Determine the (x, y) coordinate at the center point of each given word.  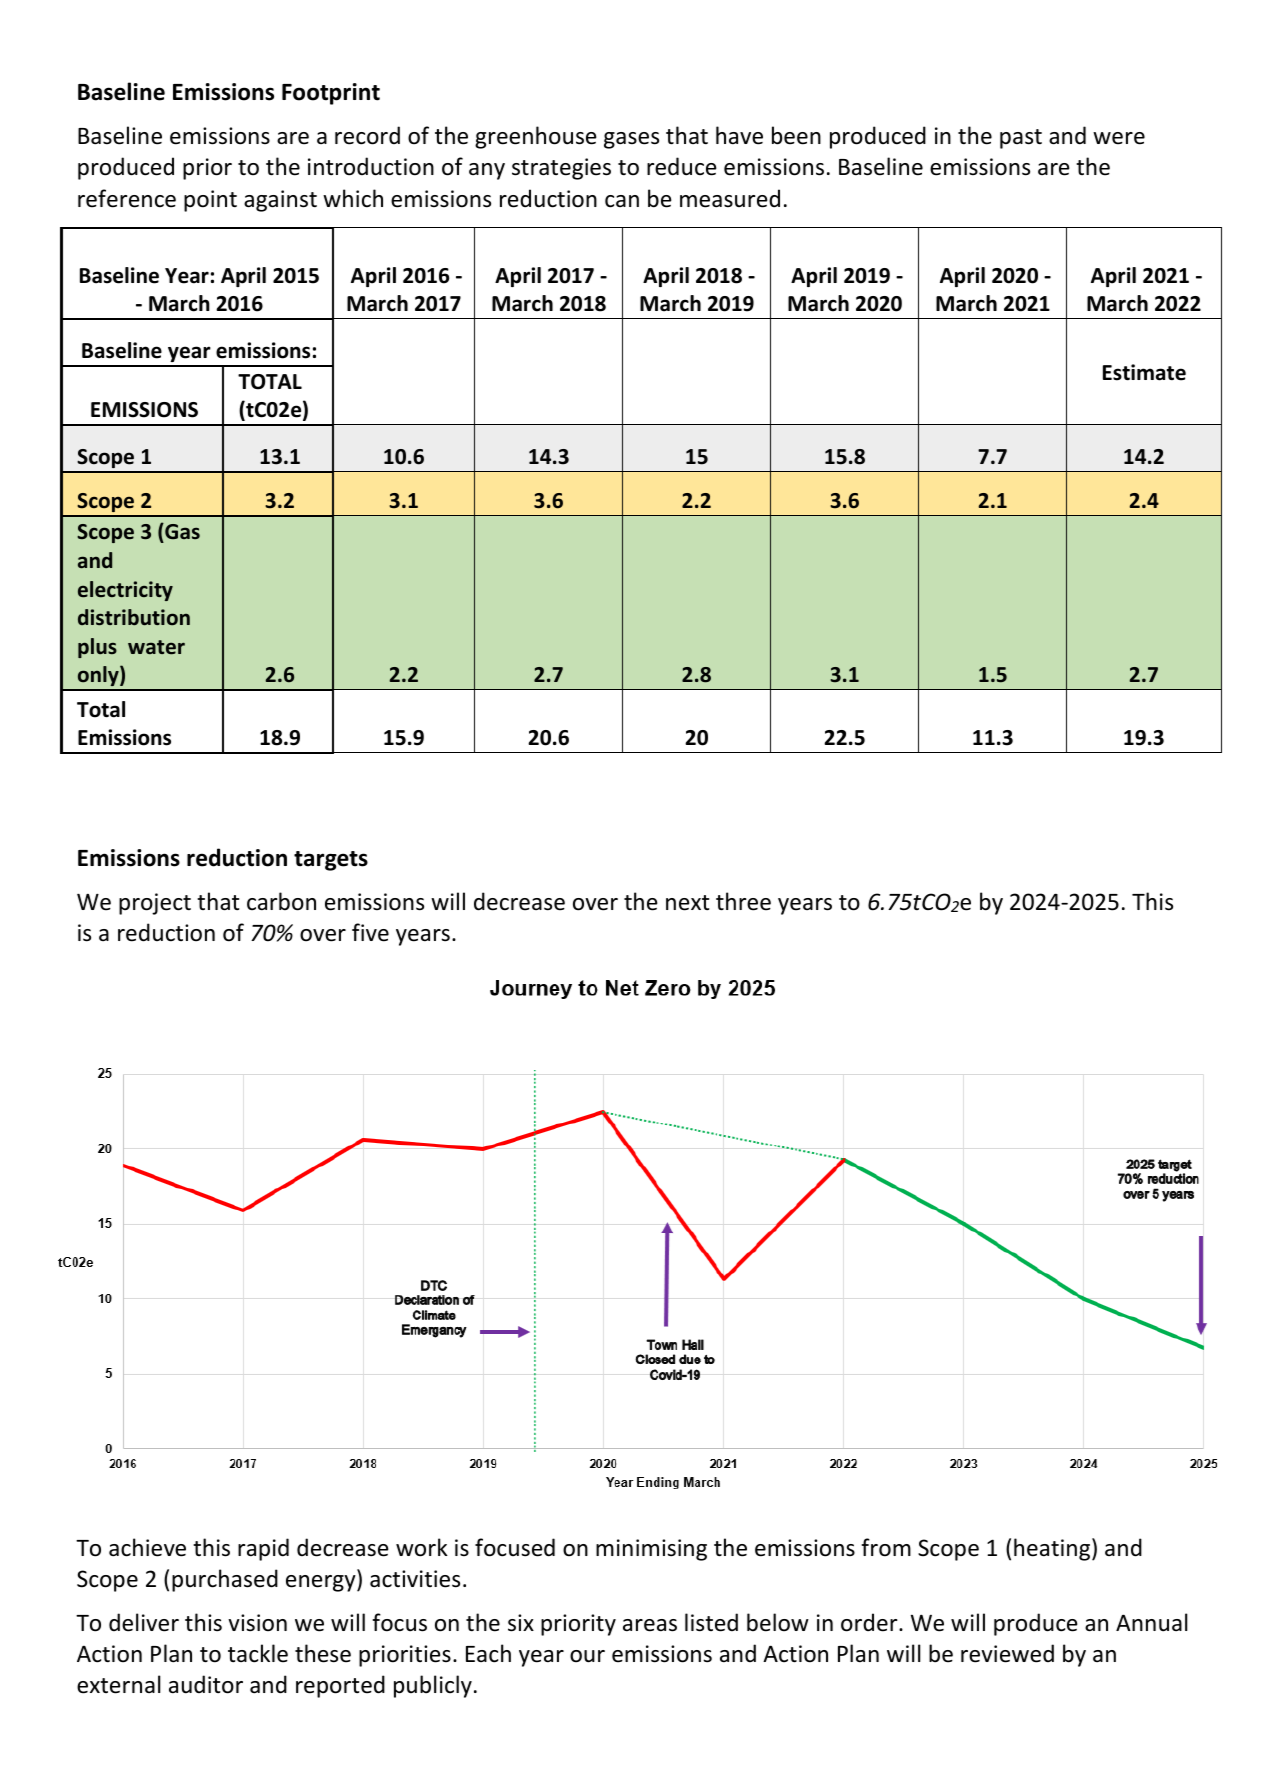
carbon (281, 901)
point (210, 201)
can (622, 201)
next (687, 903)
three (743, 901)
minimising (651, 1550)
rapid (263, 1549)
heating (1053, 1549)
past (1021, 139)
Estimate (1144, 372)
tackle (258, 1653)
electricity (125, 591)
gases (631, 140)
